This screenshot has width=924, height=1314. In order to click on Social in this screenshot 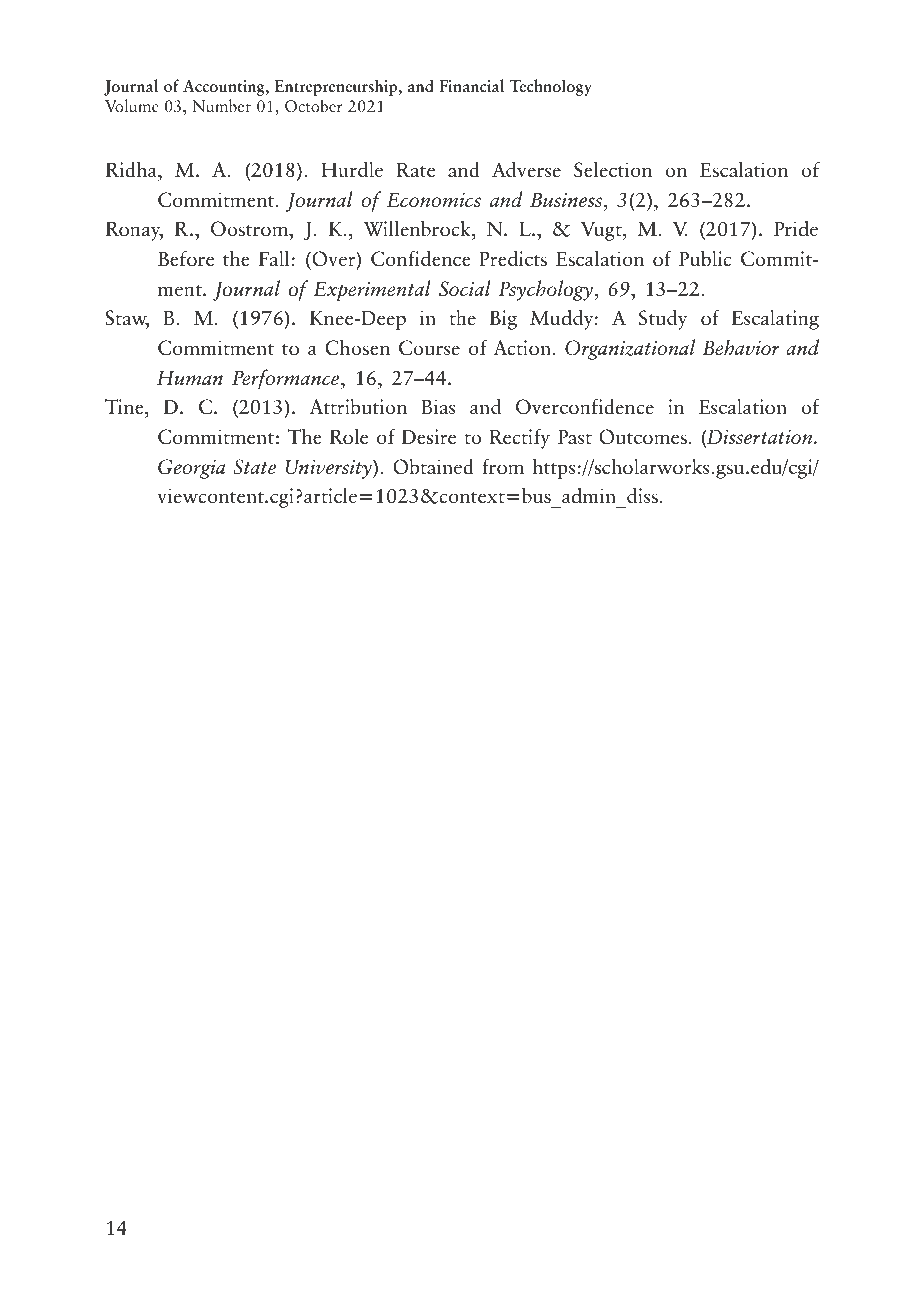, I will do `click(465, 288)`.
